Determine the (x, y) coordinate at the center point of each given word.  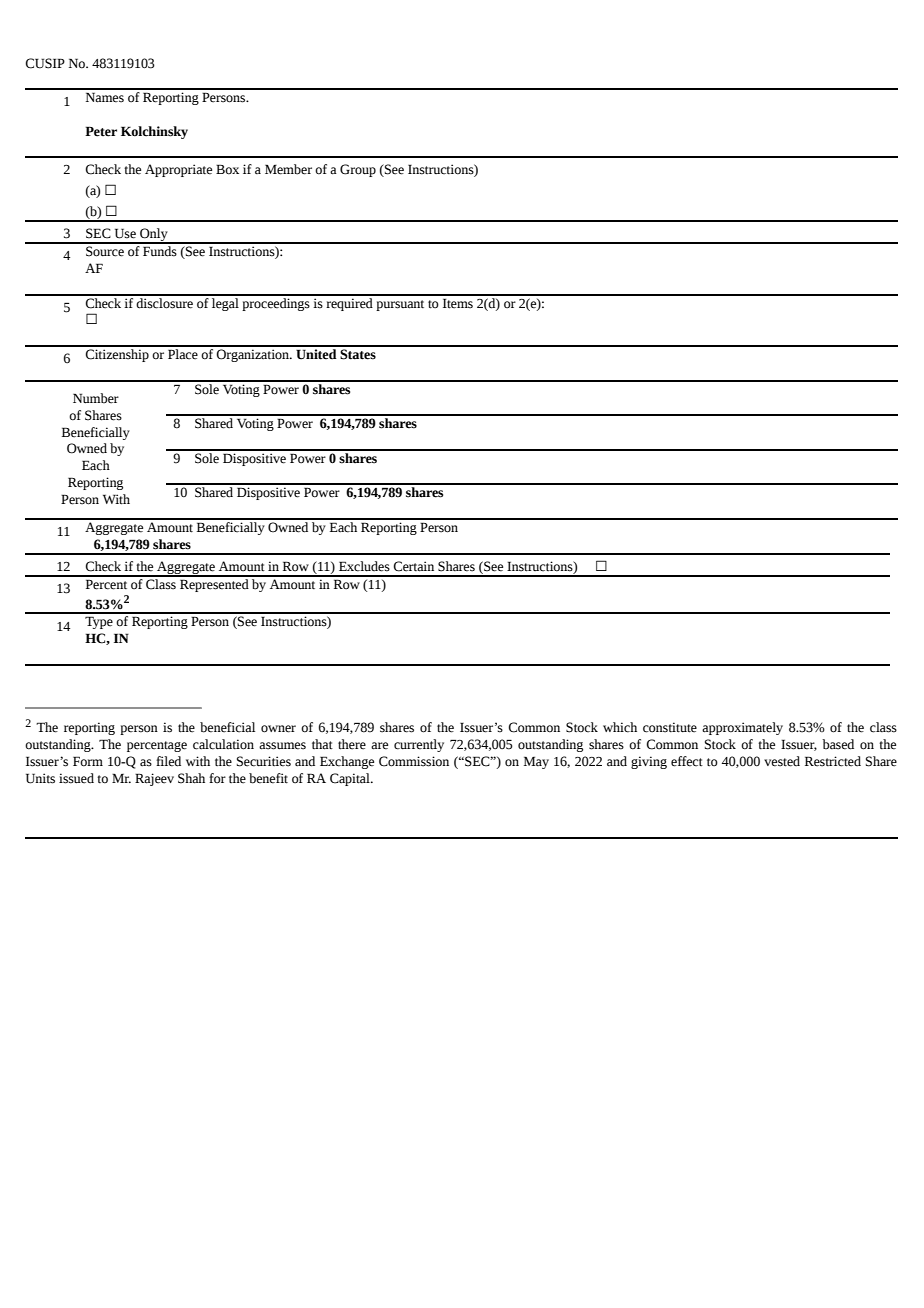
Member (288, 169)
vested (782, 761)
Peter (101, 131)
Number (96, 398)
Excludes (364, 566)
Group (358, 170)
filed (168, 761)
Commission (414, 761)
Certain (413, 566)
